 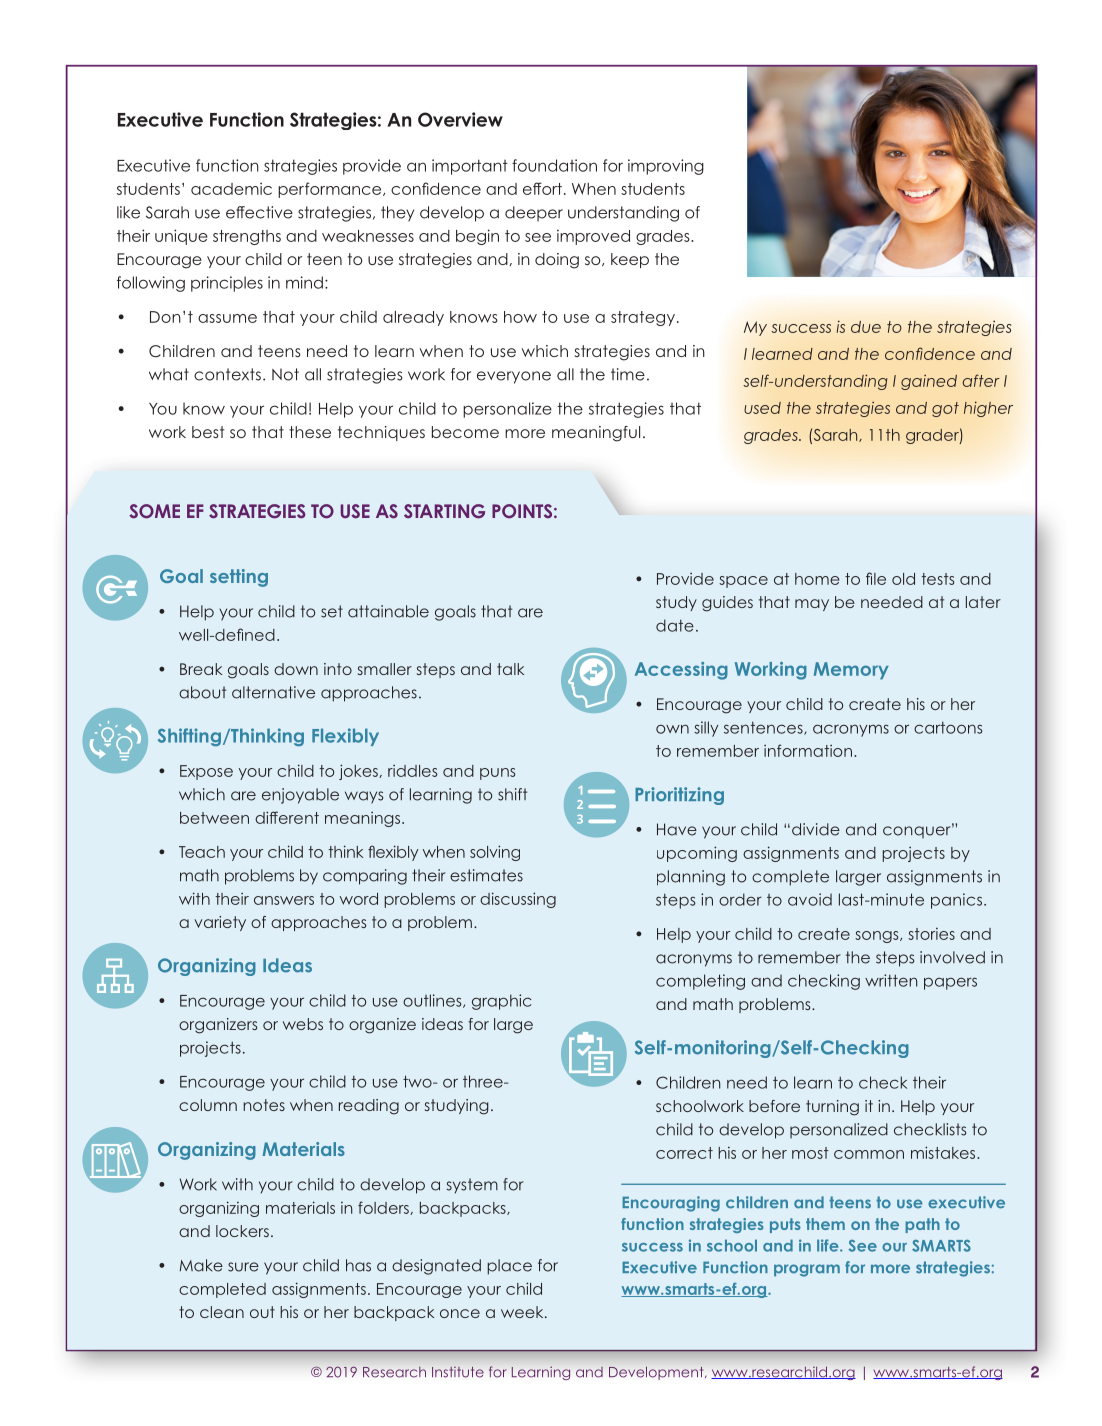 I want to click on variety, so click(x=220, y=923).
